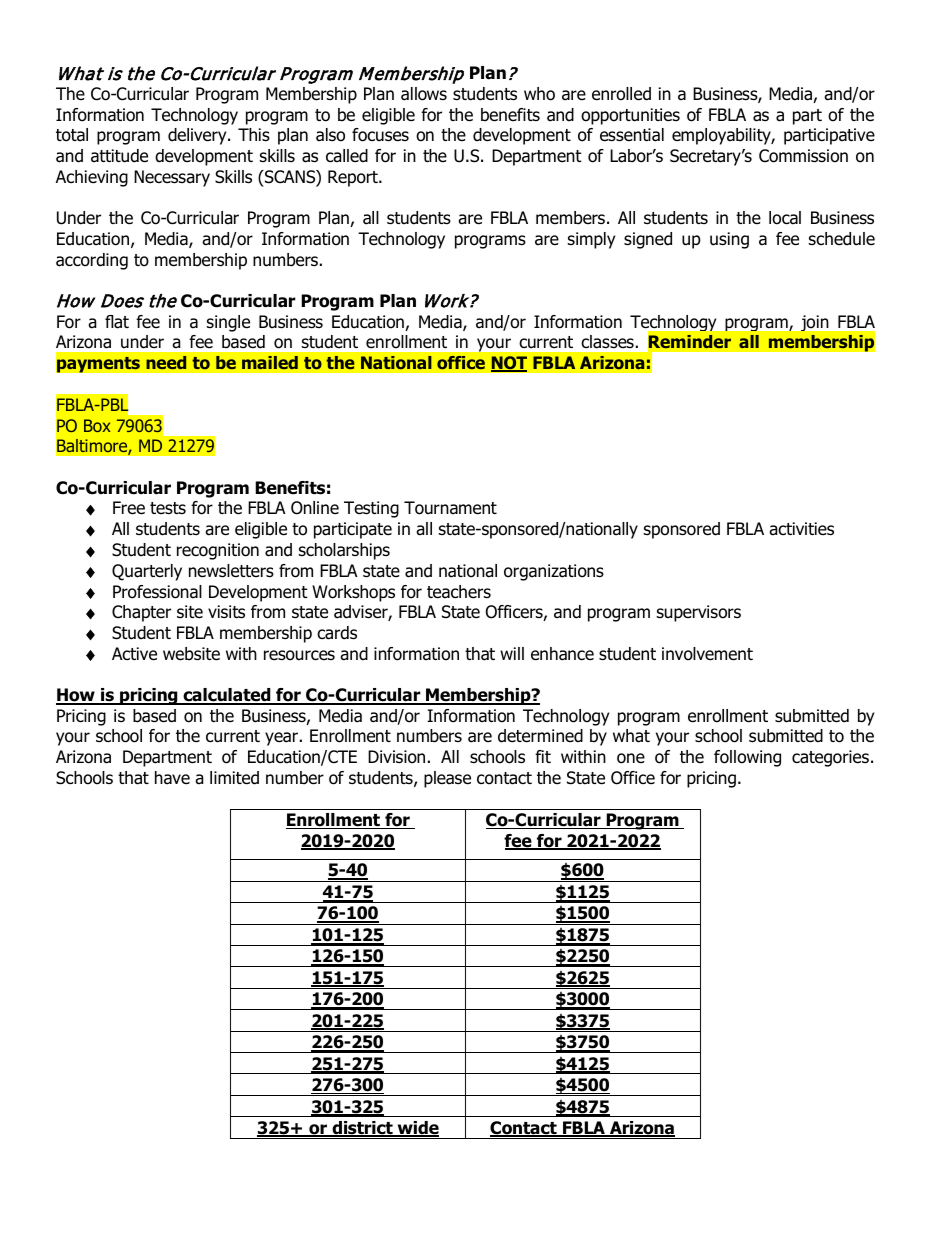 Image resolution: width=952 pixels, height=1233 pixels. Describe the element at coordinates (198, 136) in the screenshot. I see `delivery` at that location.
